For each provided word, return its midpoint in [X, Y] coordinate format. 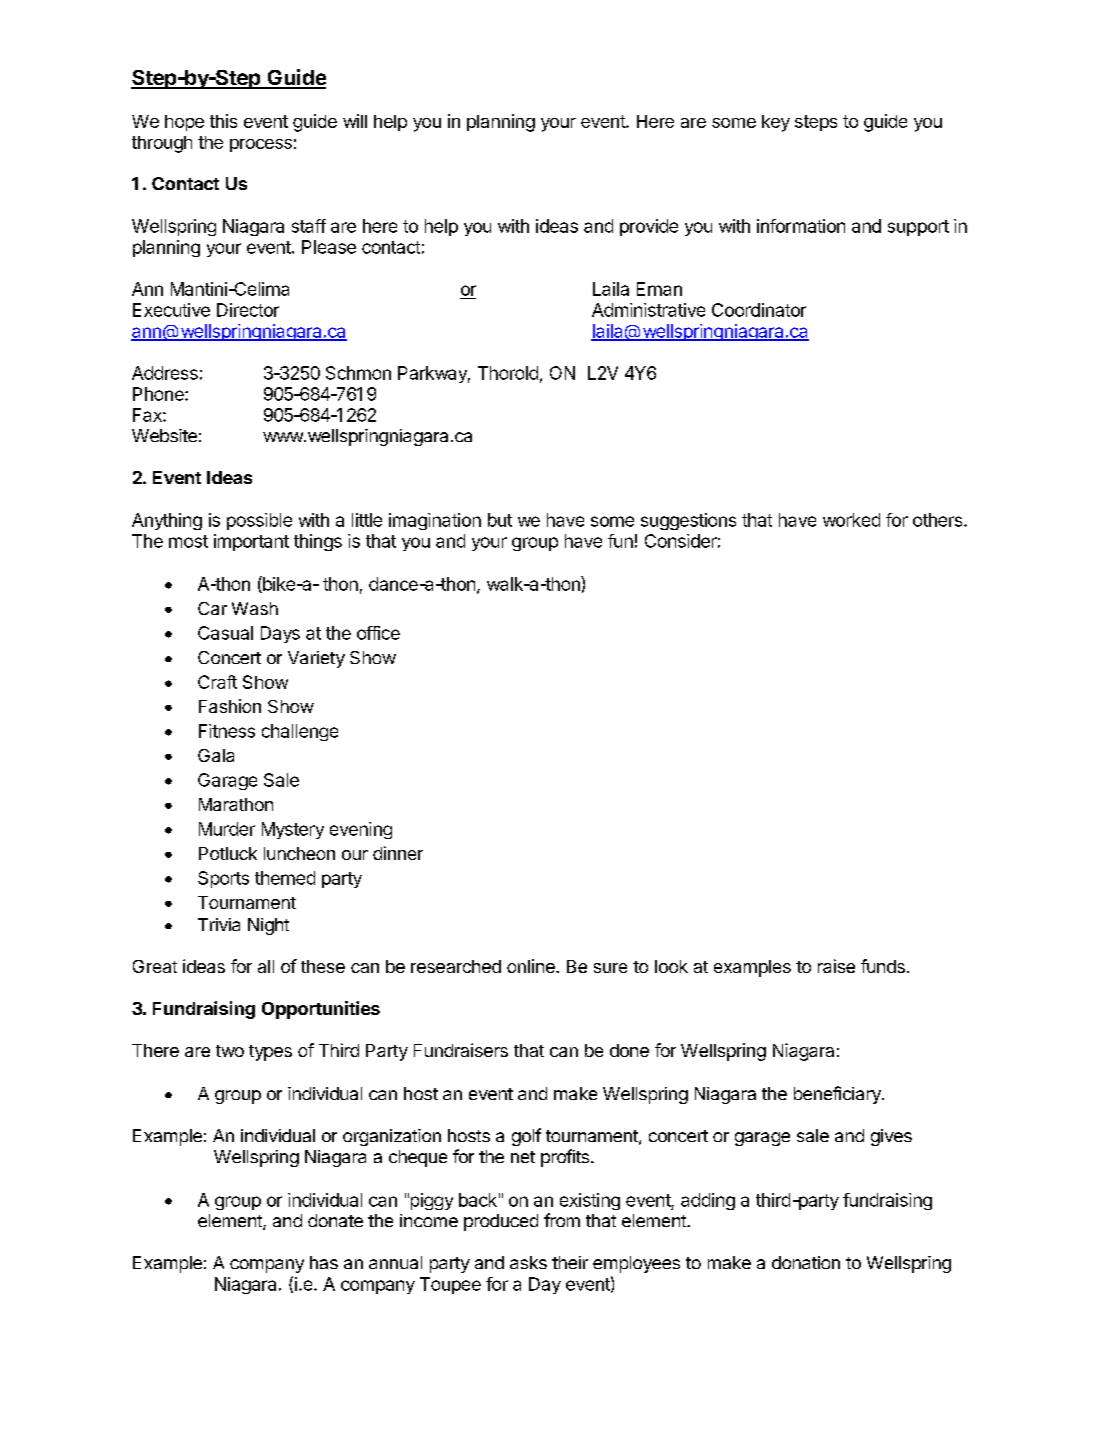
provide [649, 227]
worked [851, 520]
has [324, 1262]
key [776, 123]
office [378, 633]
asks [528, 1262]
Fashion [230, 706]
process [261, 145]
